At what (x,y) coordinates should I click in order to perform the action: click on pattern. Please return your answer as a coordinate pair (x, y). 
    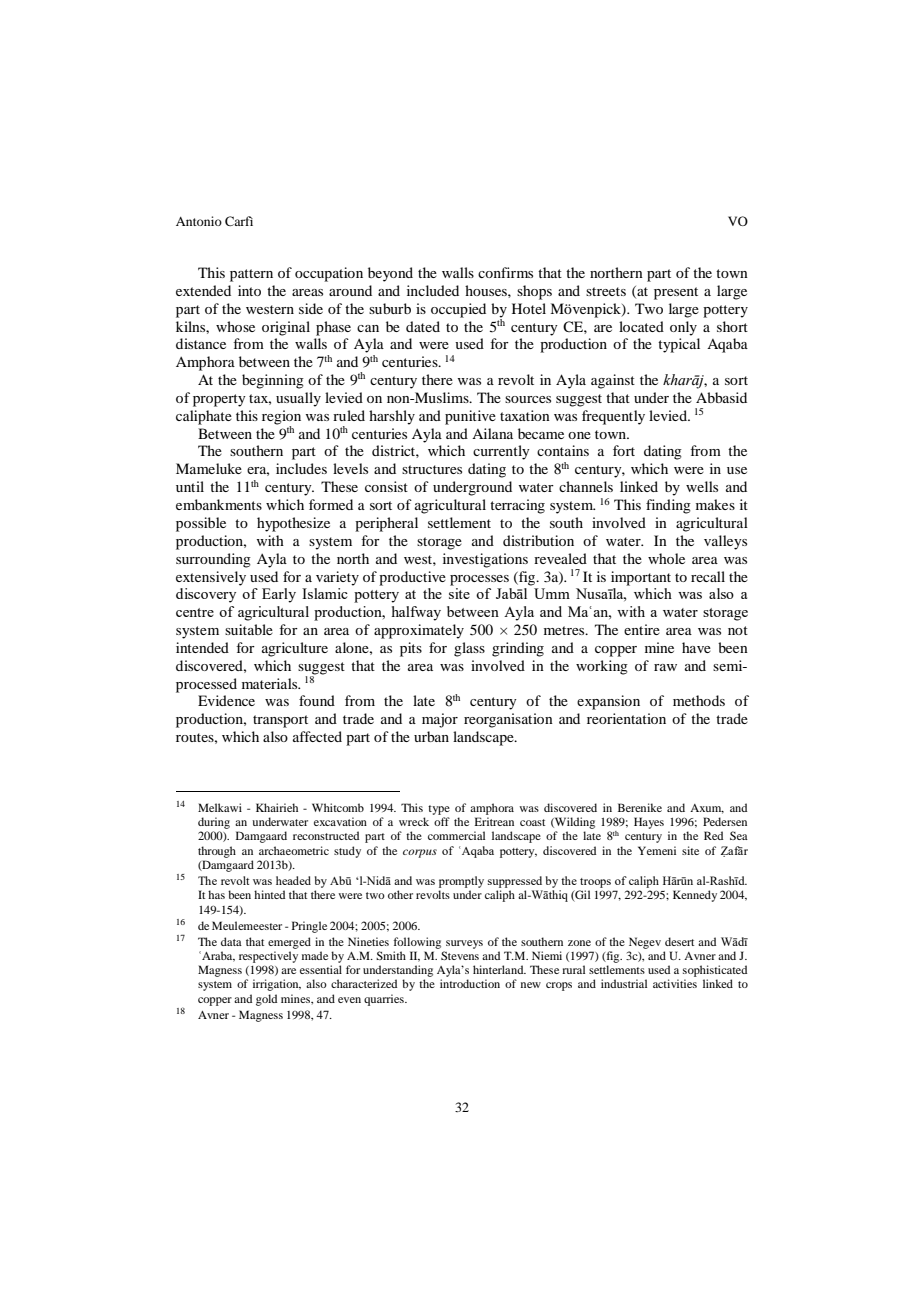
    Looking at the image, I should click on (251, 275).
